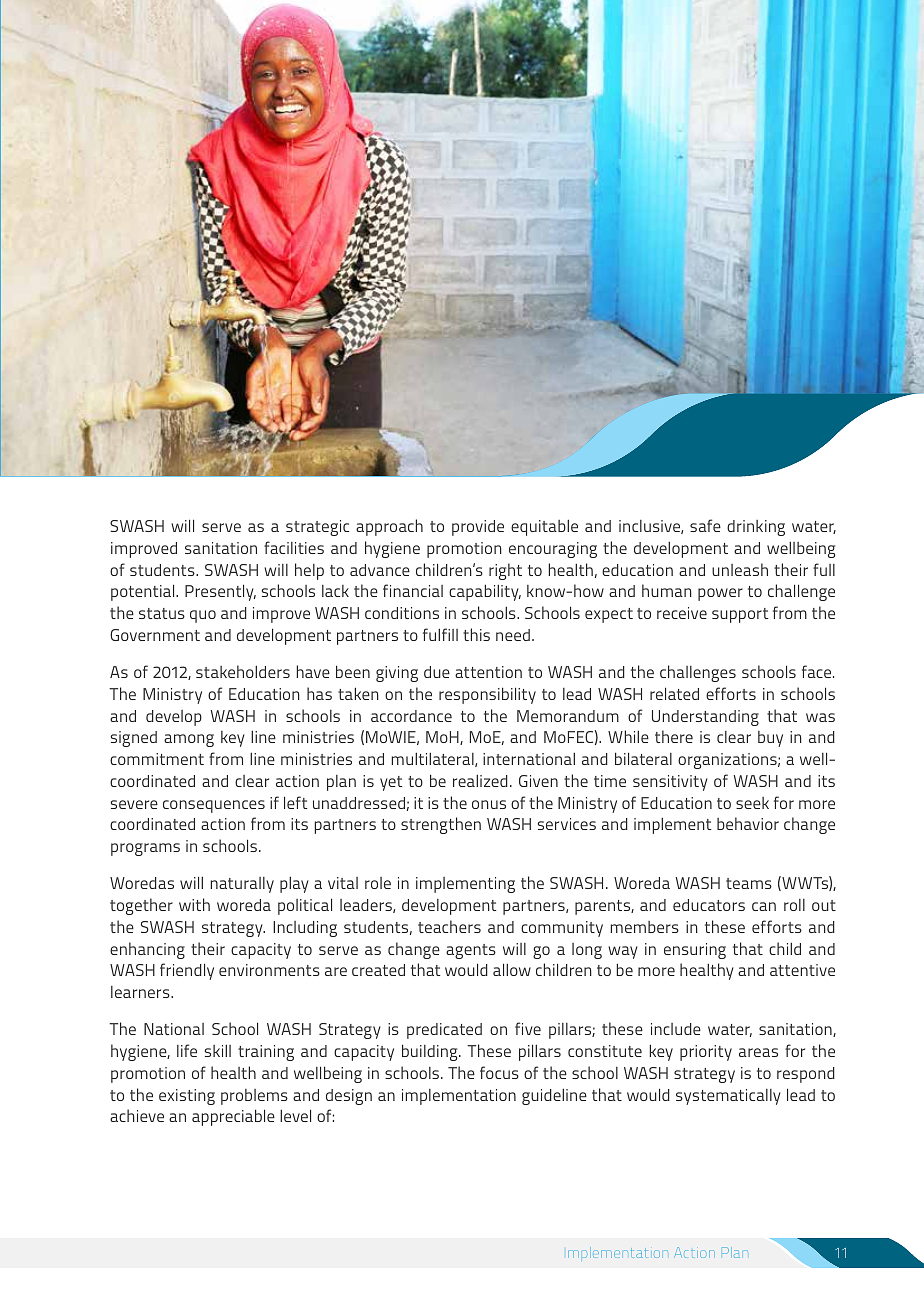  I want to click on existing, so click(187, 1097).
